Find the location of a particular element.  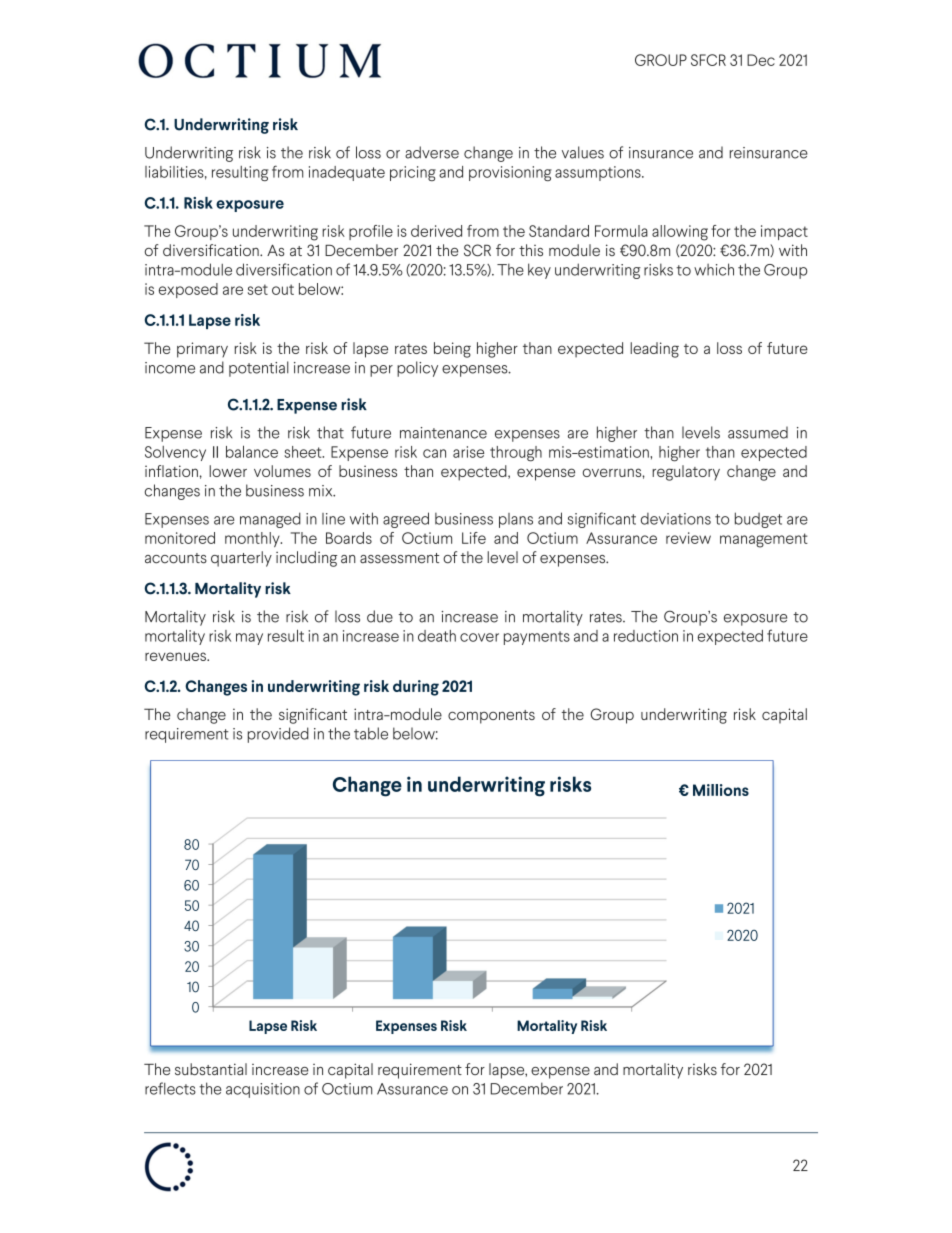

assumed is located at coordinates (758, 432).
